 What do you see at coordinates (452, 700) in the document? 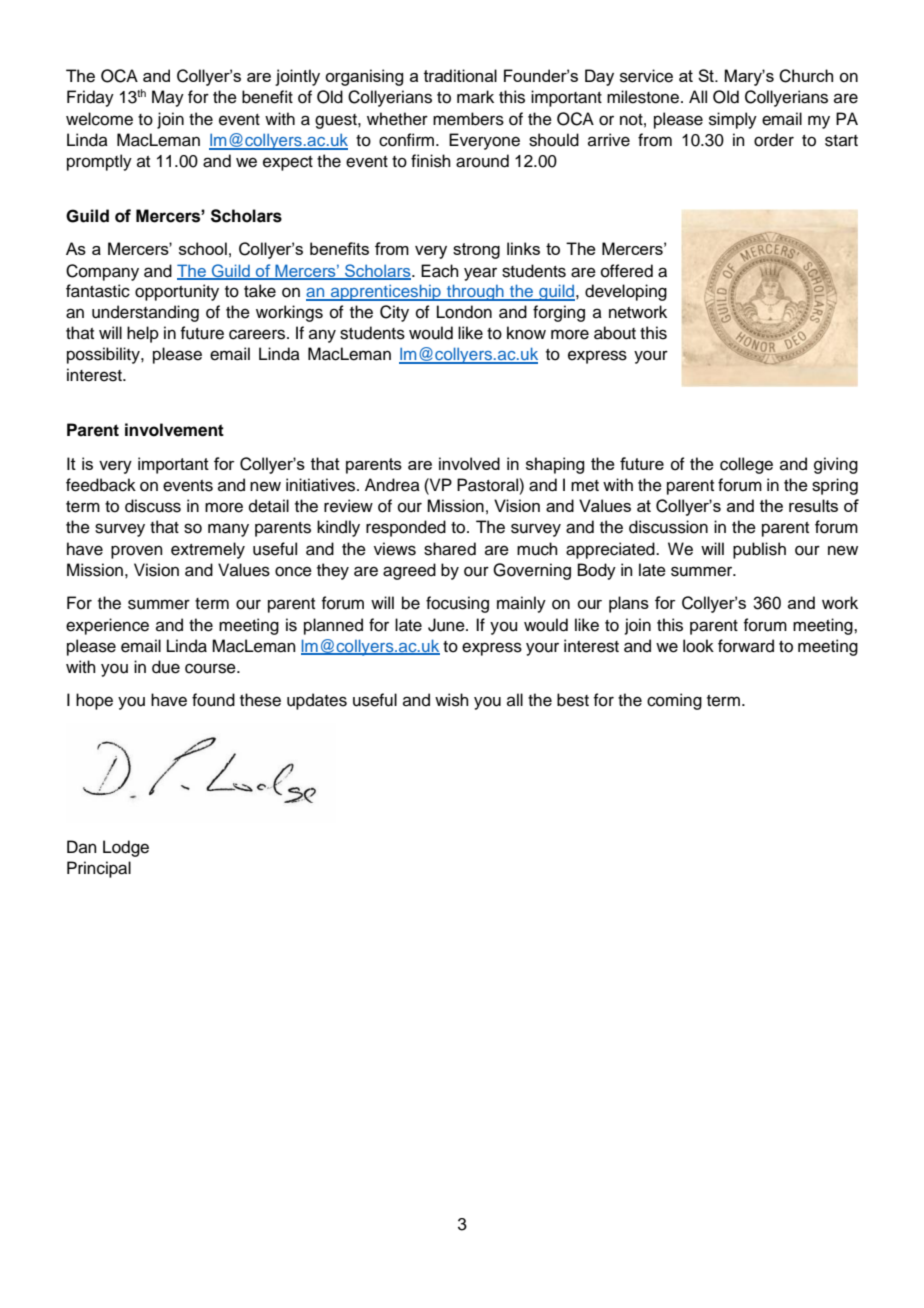
I see `wish` at bounding box center [452, 700].
